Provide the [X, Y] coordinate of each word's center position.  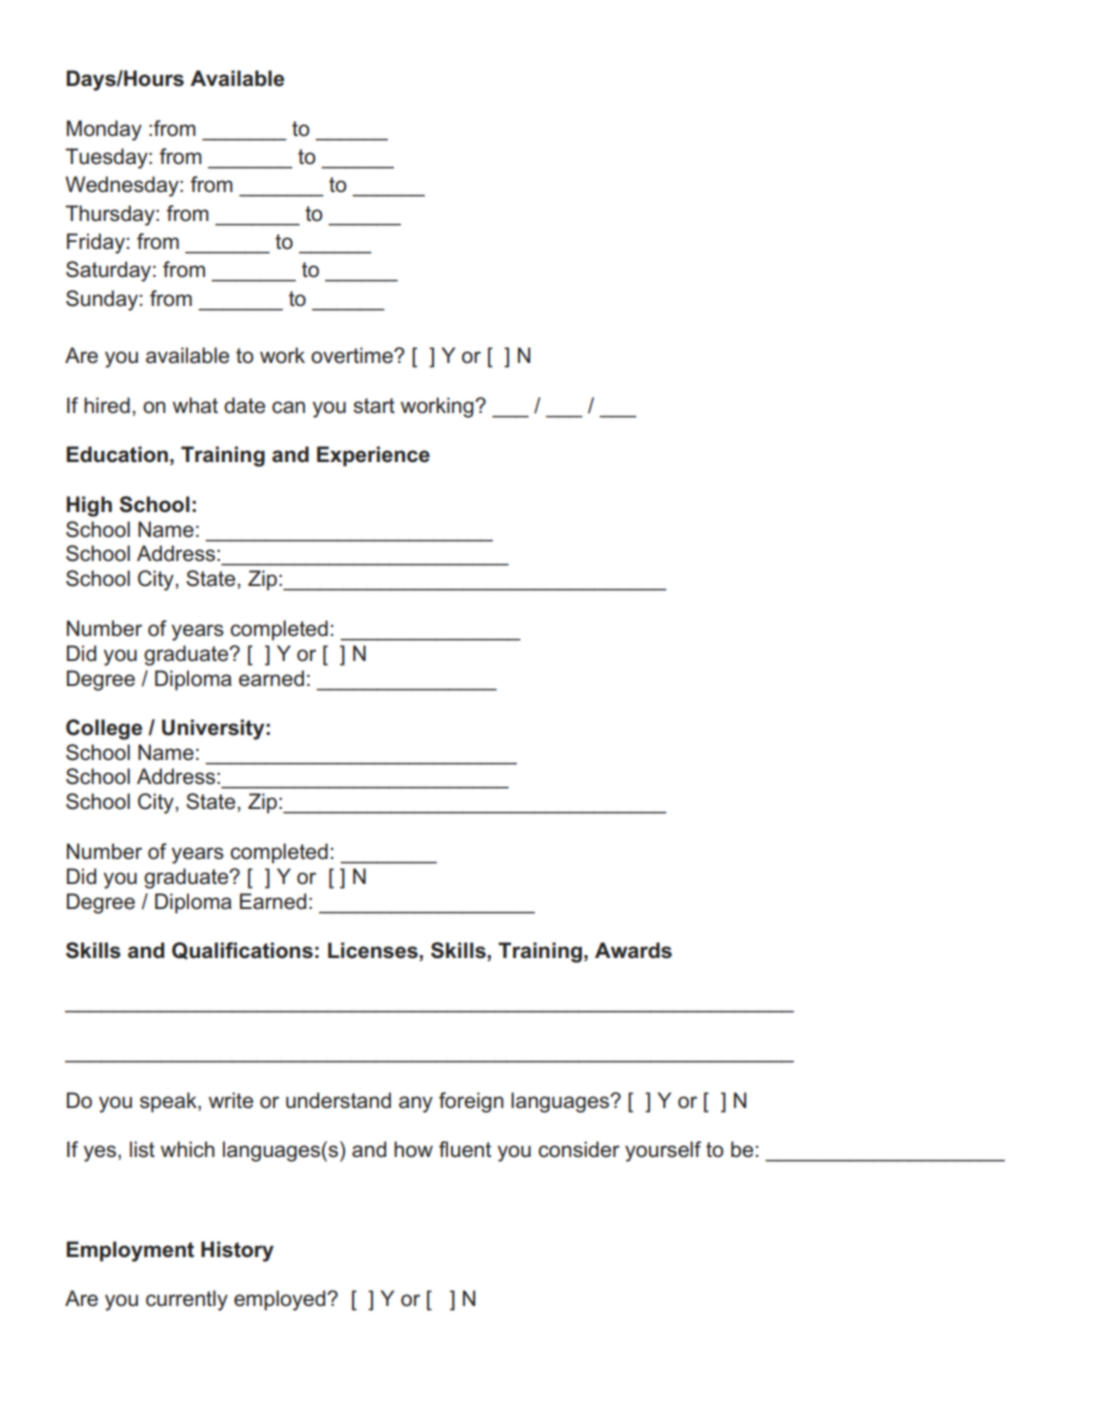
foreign [471, 1102]
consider [579, 1149]
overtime [353, 355]
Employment [130, 1251]
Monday [104, 130]
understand [338, 1100]
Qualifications [242, 951]
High [89, 506]
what [195, 405]
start [374, 406]
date [244, 405]
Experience [373, 456]
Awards [633, 950]
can [288, 407]
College [104, 729]
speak [169, 1102]
